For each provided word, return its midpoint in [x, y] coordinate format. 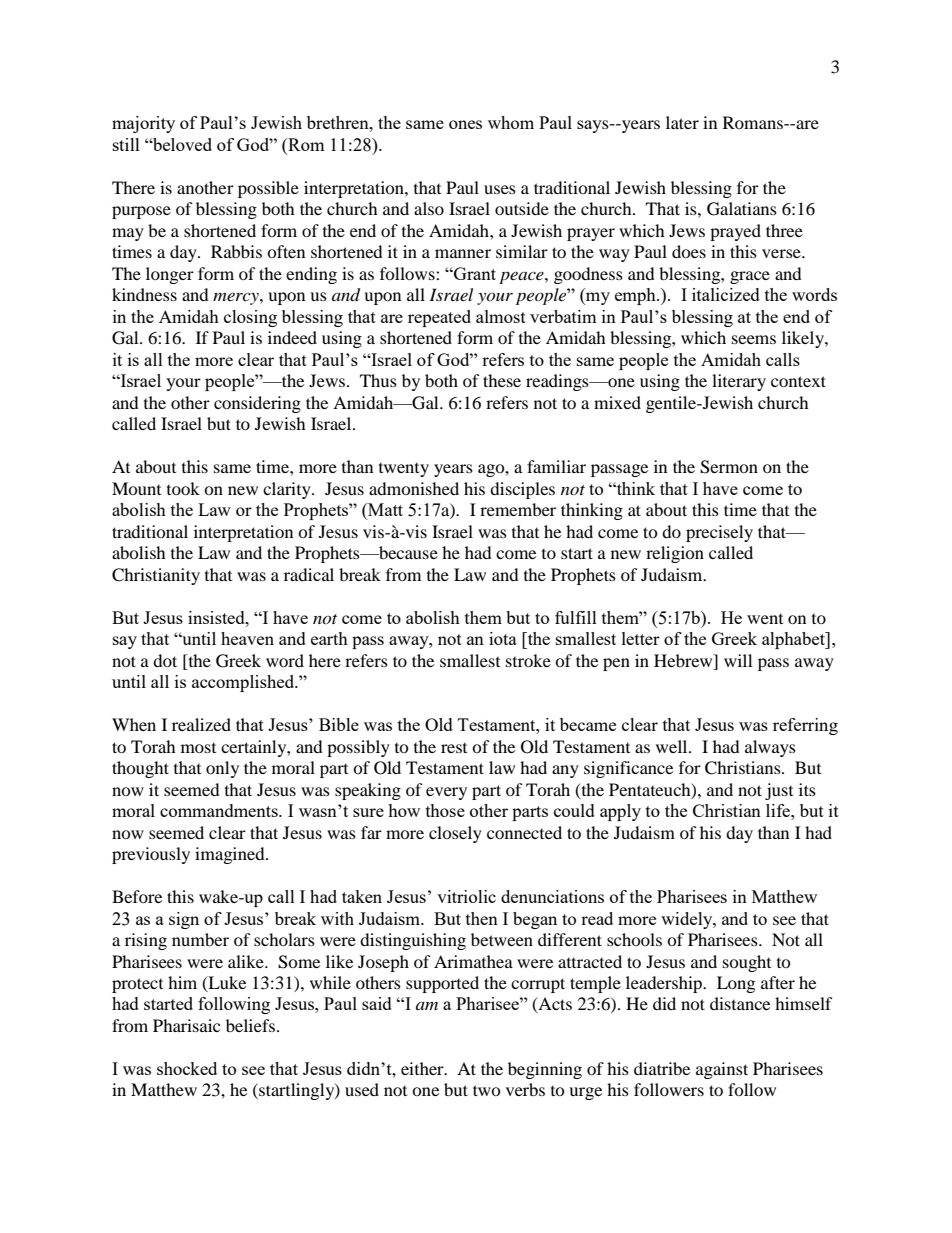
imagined [231, 855]
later [682, 122]
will [738, 660]
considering [257, 404]
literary [739, 382]
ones [465, 124]
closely [455, 834]
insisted [217, 617]
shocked [187, 1068]
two [487, 1090]
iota [503, 638]
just [779, 791]
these [502, 380]
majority [143, 124]
